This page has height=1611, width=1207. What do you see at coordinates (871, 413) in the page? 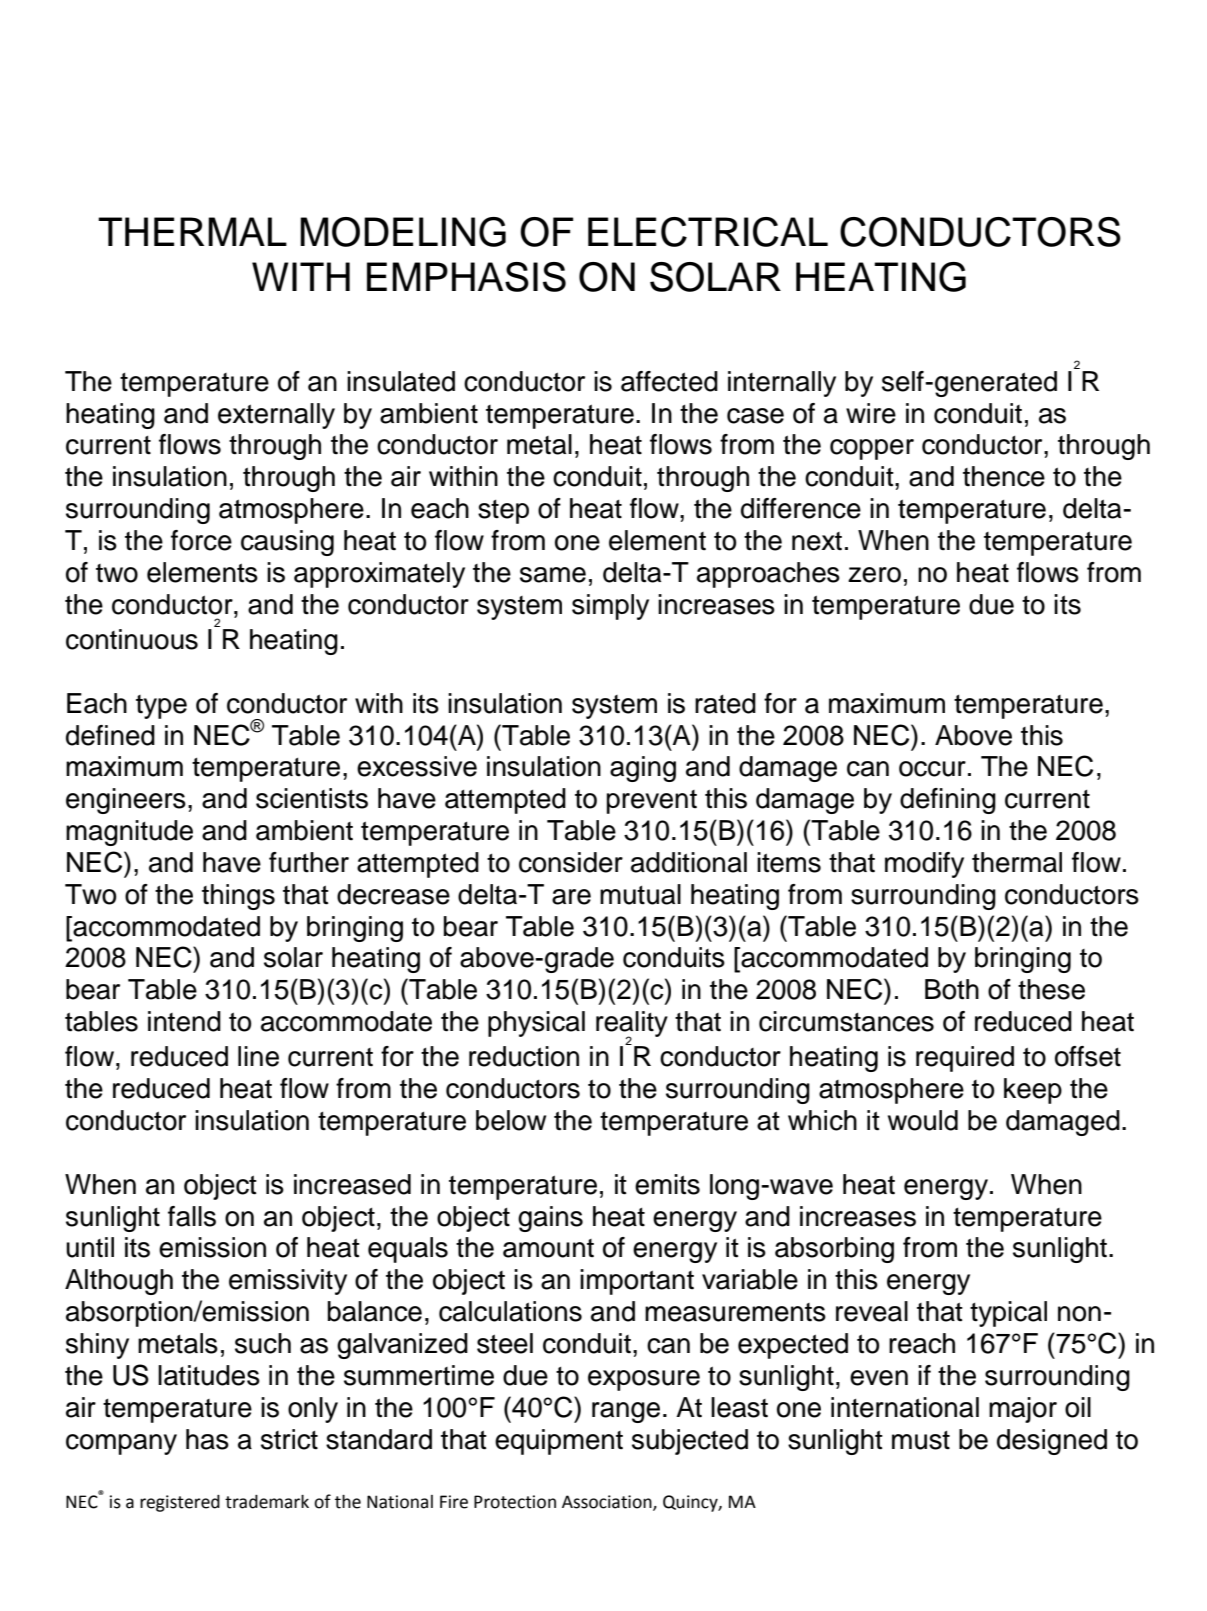
I see `wire` at bounding box center [871, 413].
